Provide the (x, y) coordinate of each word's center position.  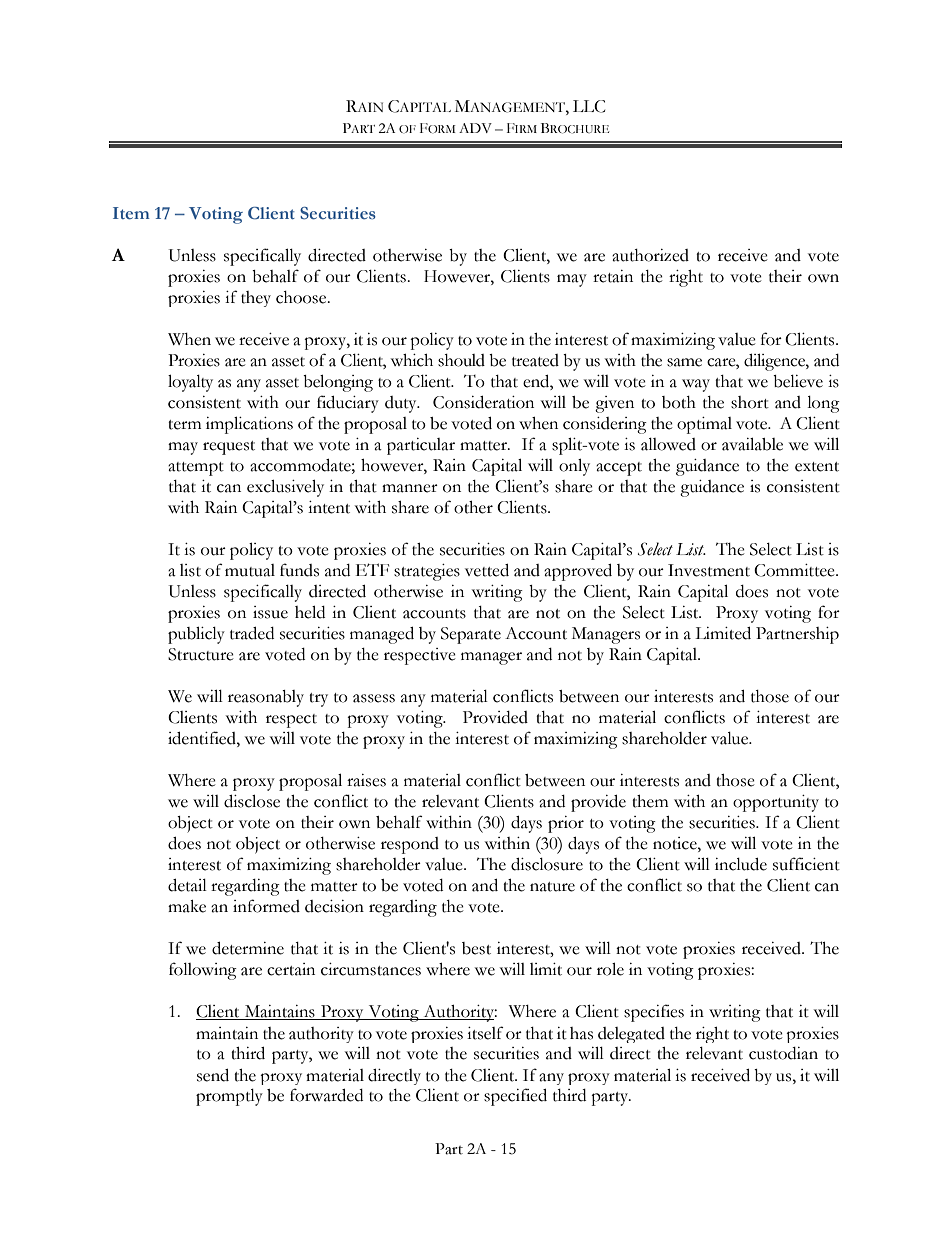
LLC (589, 106)
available (752, 444)
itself (485, 1033)
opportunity (776, 803)
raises (366, 780)
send (213, 1075)
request (229, 448)
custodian (783, 1053)
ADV (475, 128)
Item (131, 213)
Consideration (483, 402)
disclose (252, 801)
